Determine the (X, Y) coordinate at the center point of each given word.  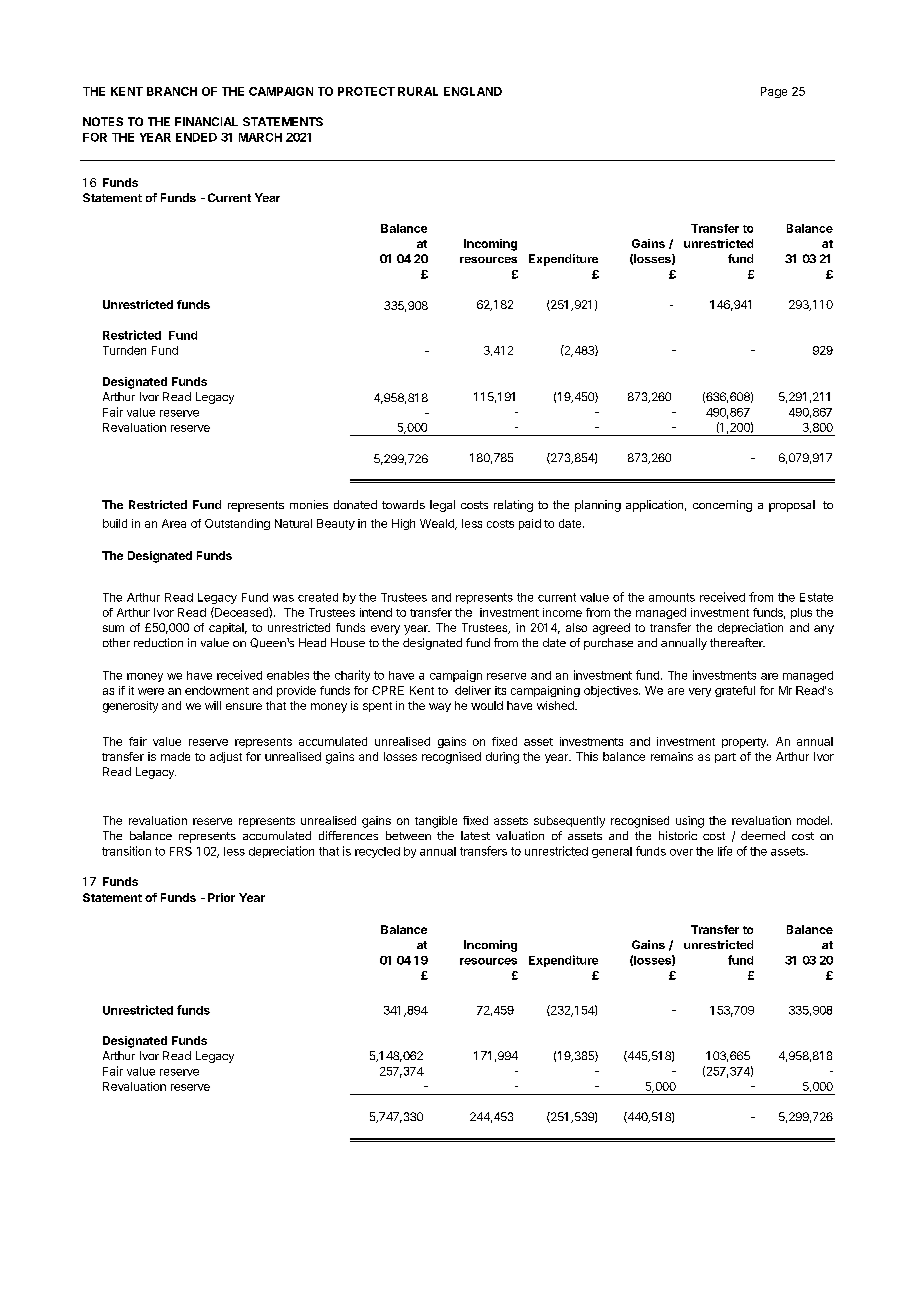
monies (309, 504)
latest (475, 835)
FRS (181, 851)
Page (774, 92)
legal (442, 506)
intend (376, 612)
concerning (722, 506)
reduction (158, 642)
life (725, 851)
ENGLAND (473, 91)
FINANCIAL (206, 121)
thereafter (737, 642)
